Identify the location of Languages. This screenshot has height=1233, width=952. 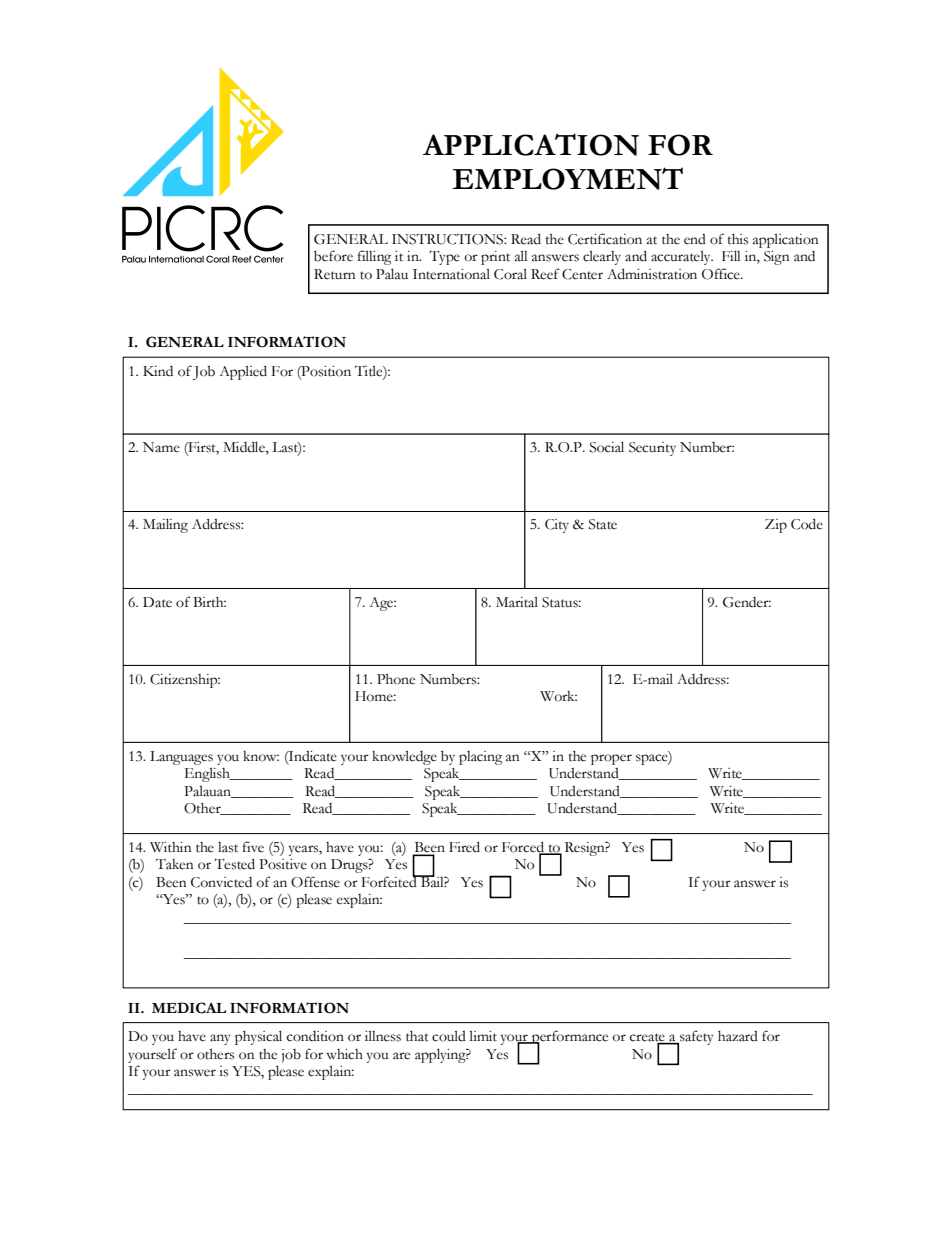
(181, 758).
